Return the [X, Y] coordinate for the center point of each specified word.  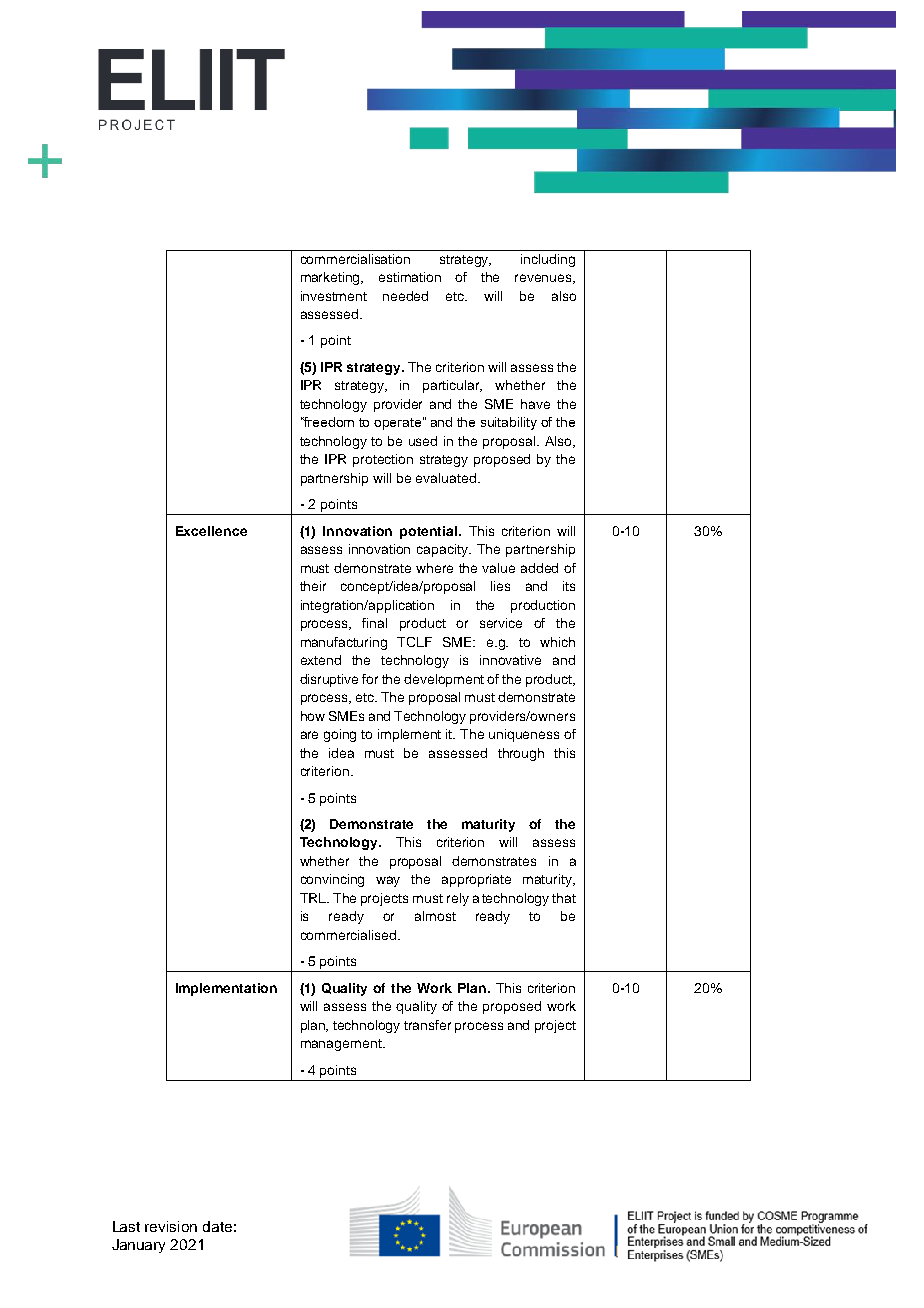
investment [334, 296]
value [498, 568]
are [309, 735]
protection [383, 460]
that [564, 898]
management [342, 1045]
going [340, 735]
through [521, 754]
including [548, 260]
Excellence [211, 531]
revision [171, 1226]
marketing [332, 278]
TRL [314, 898]
